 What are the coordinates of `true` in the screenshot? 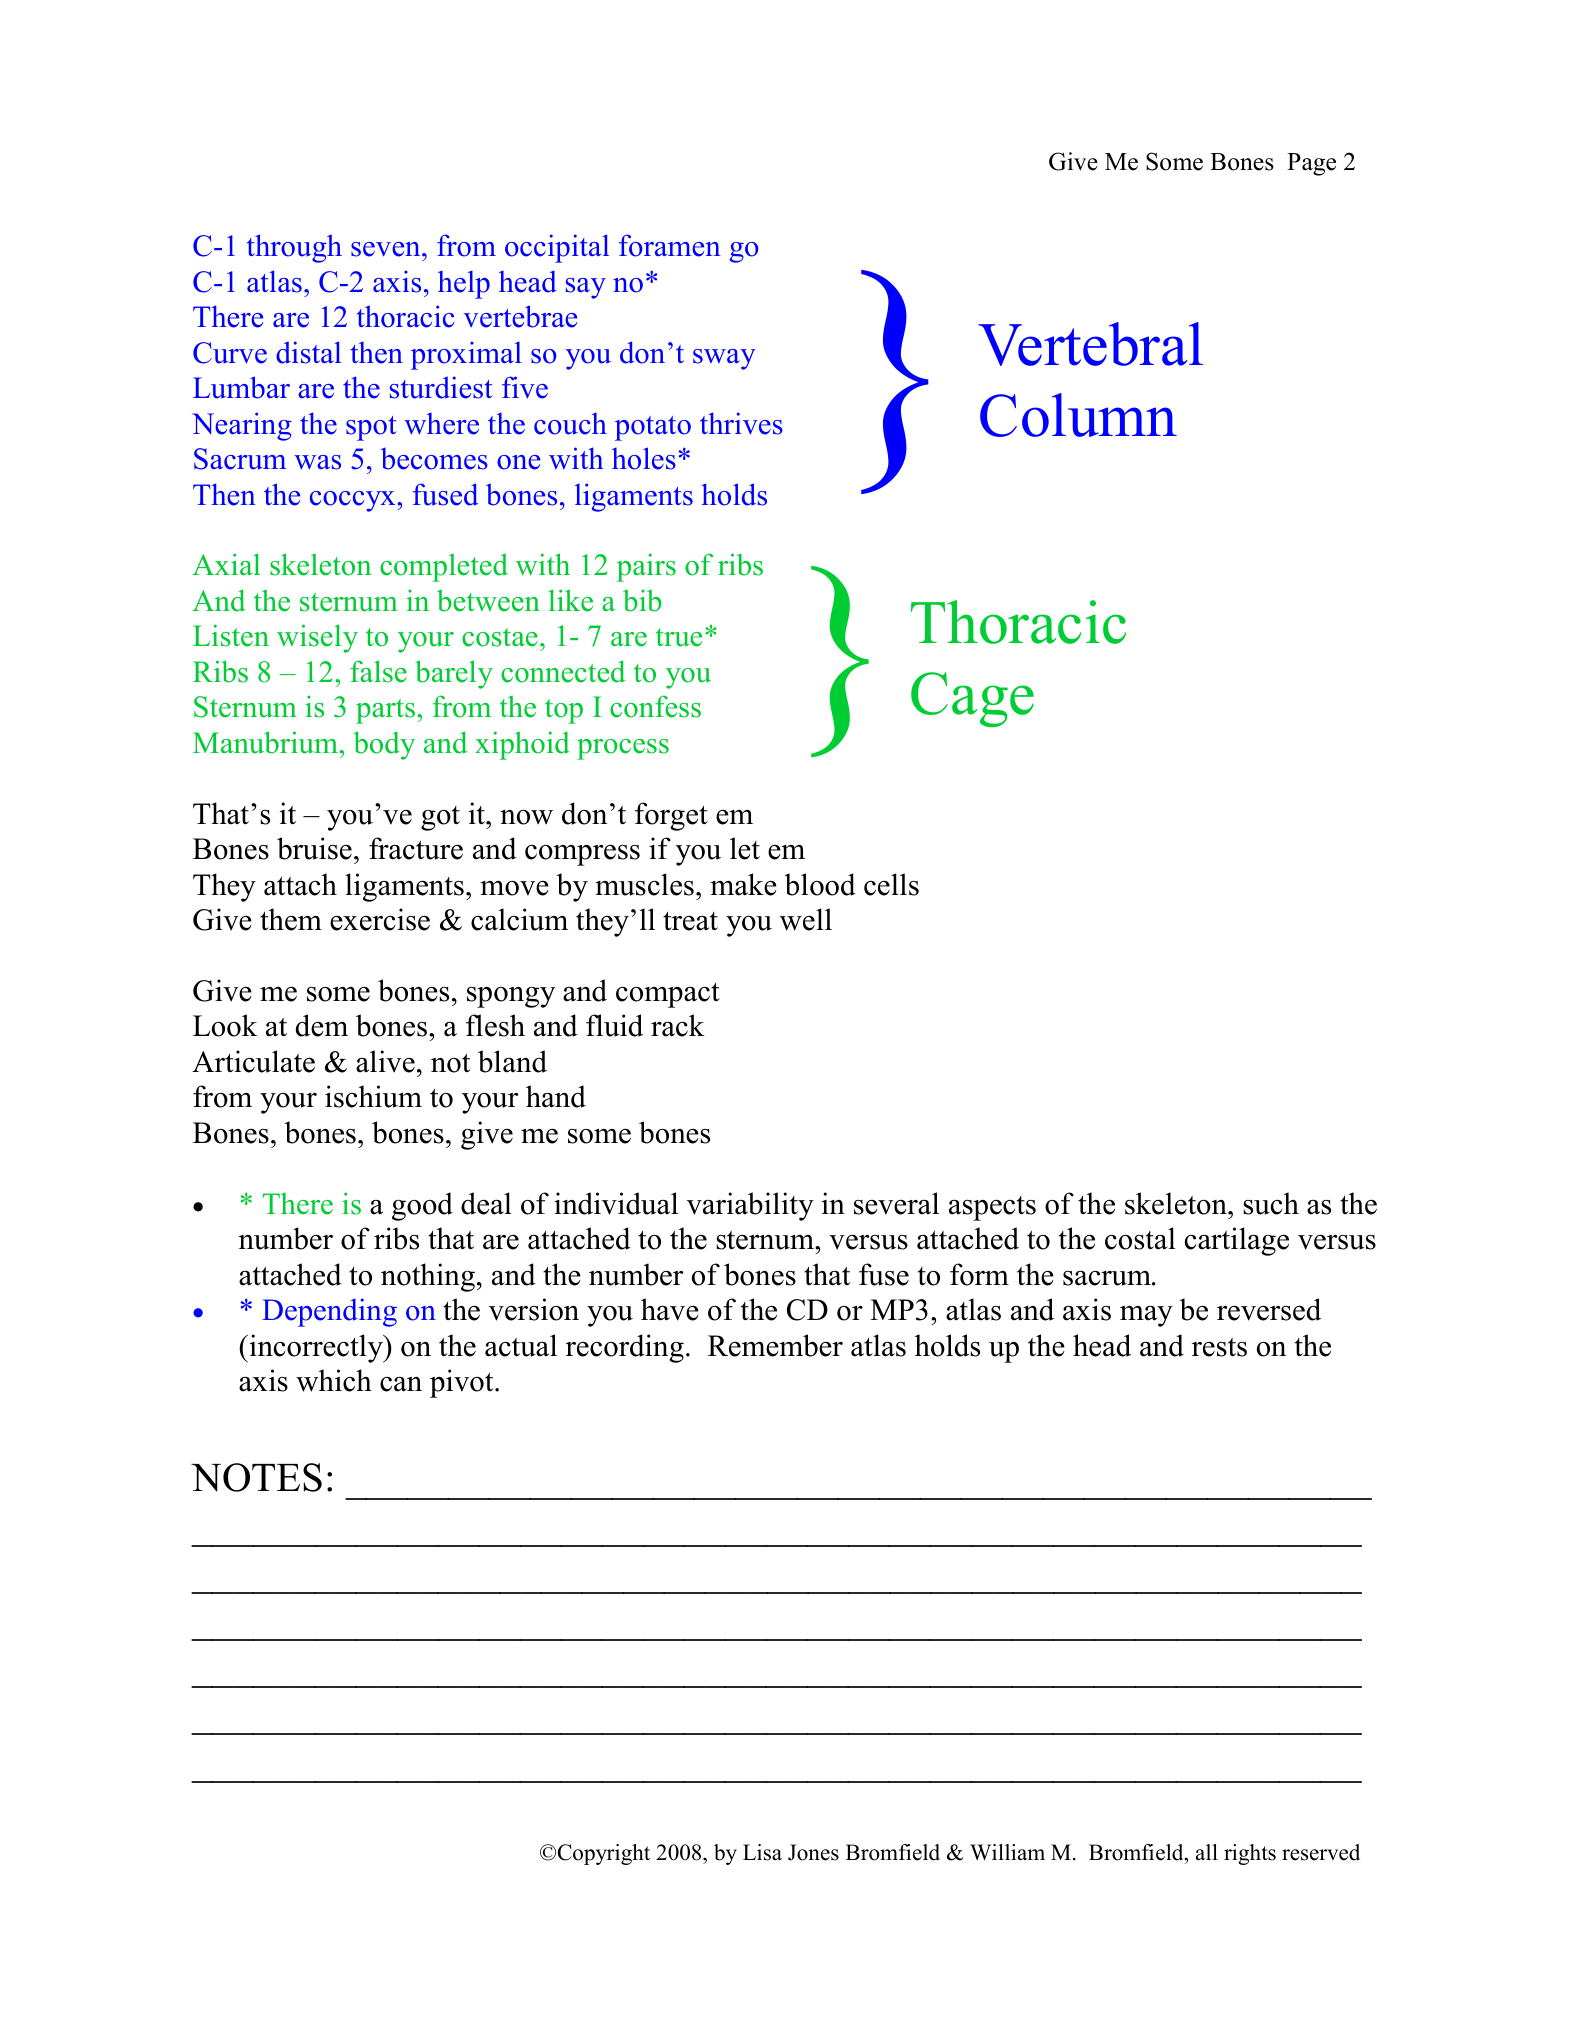 It's located at (679, 637).
